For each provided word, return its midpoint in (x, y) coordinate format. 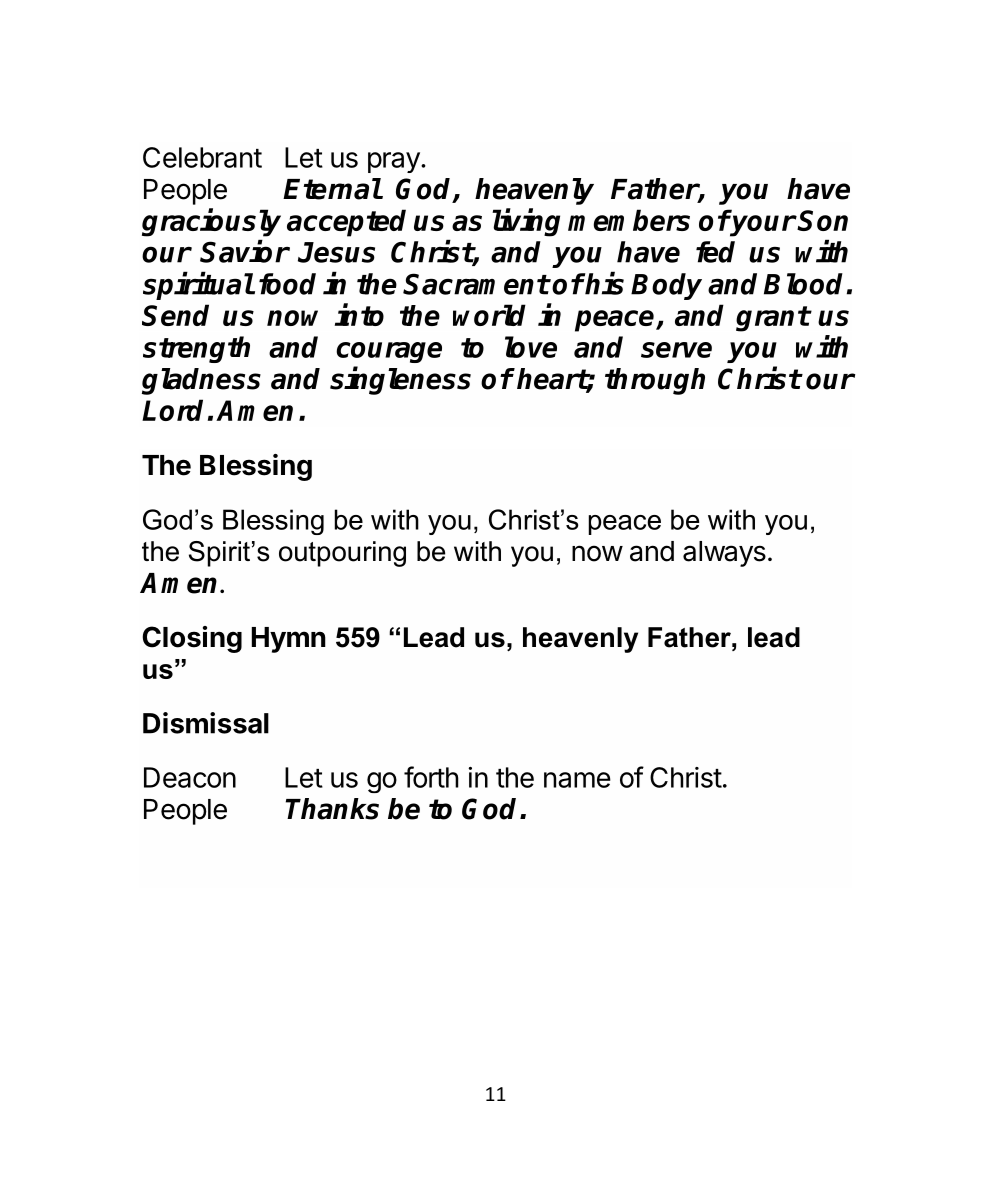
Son (822, 220)
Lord (172, 410)
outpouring (342, 554)
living (526, 222)
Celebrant (202, 157)
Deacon (190, 777)
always (724, 554)
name (577, 780)
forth (431, 777)
